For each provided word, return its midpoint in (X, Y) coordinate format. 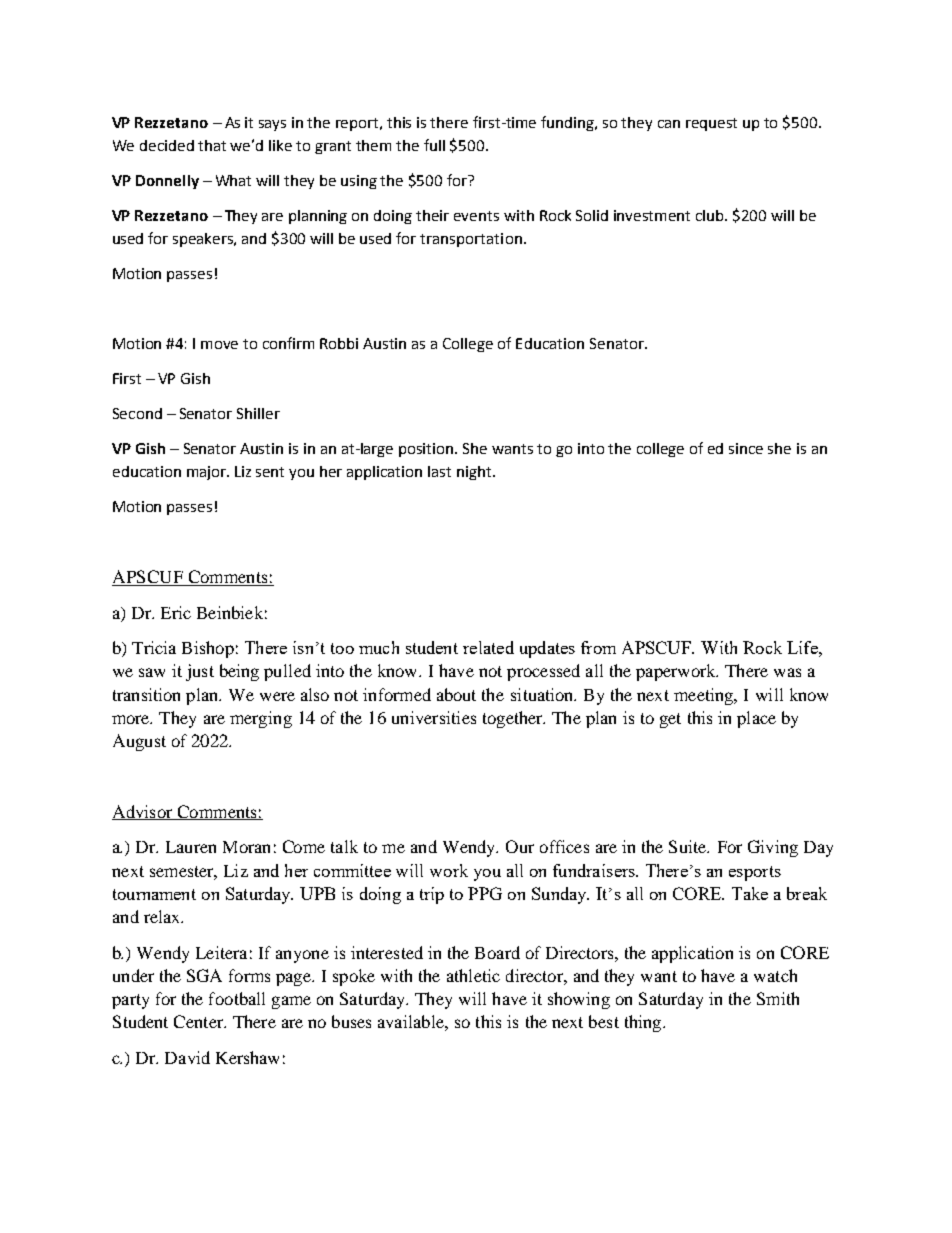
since (746, 448)
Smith (778, 998)
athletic (473, 975)
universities (434, 717)
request (711, 124)
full (434, 145)
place (756, 719)
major (208, 473)
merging (261, 719)
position (427, 450)
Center (200, 1021)
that (212, 145)
